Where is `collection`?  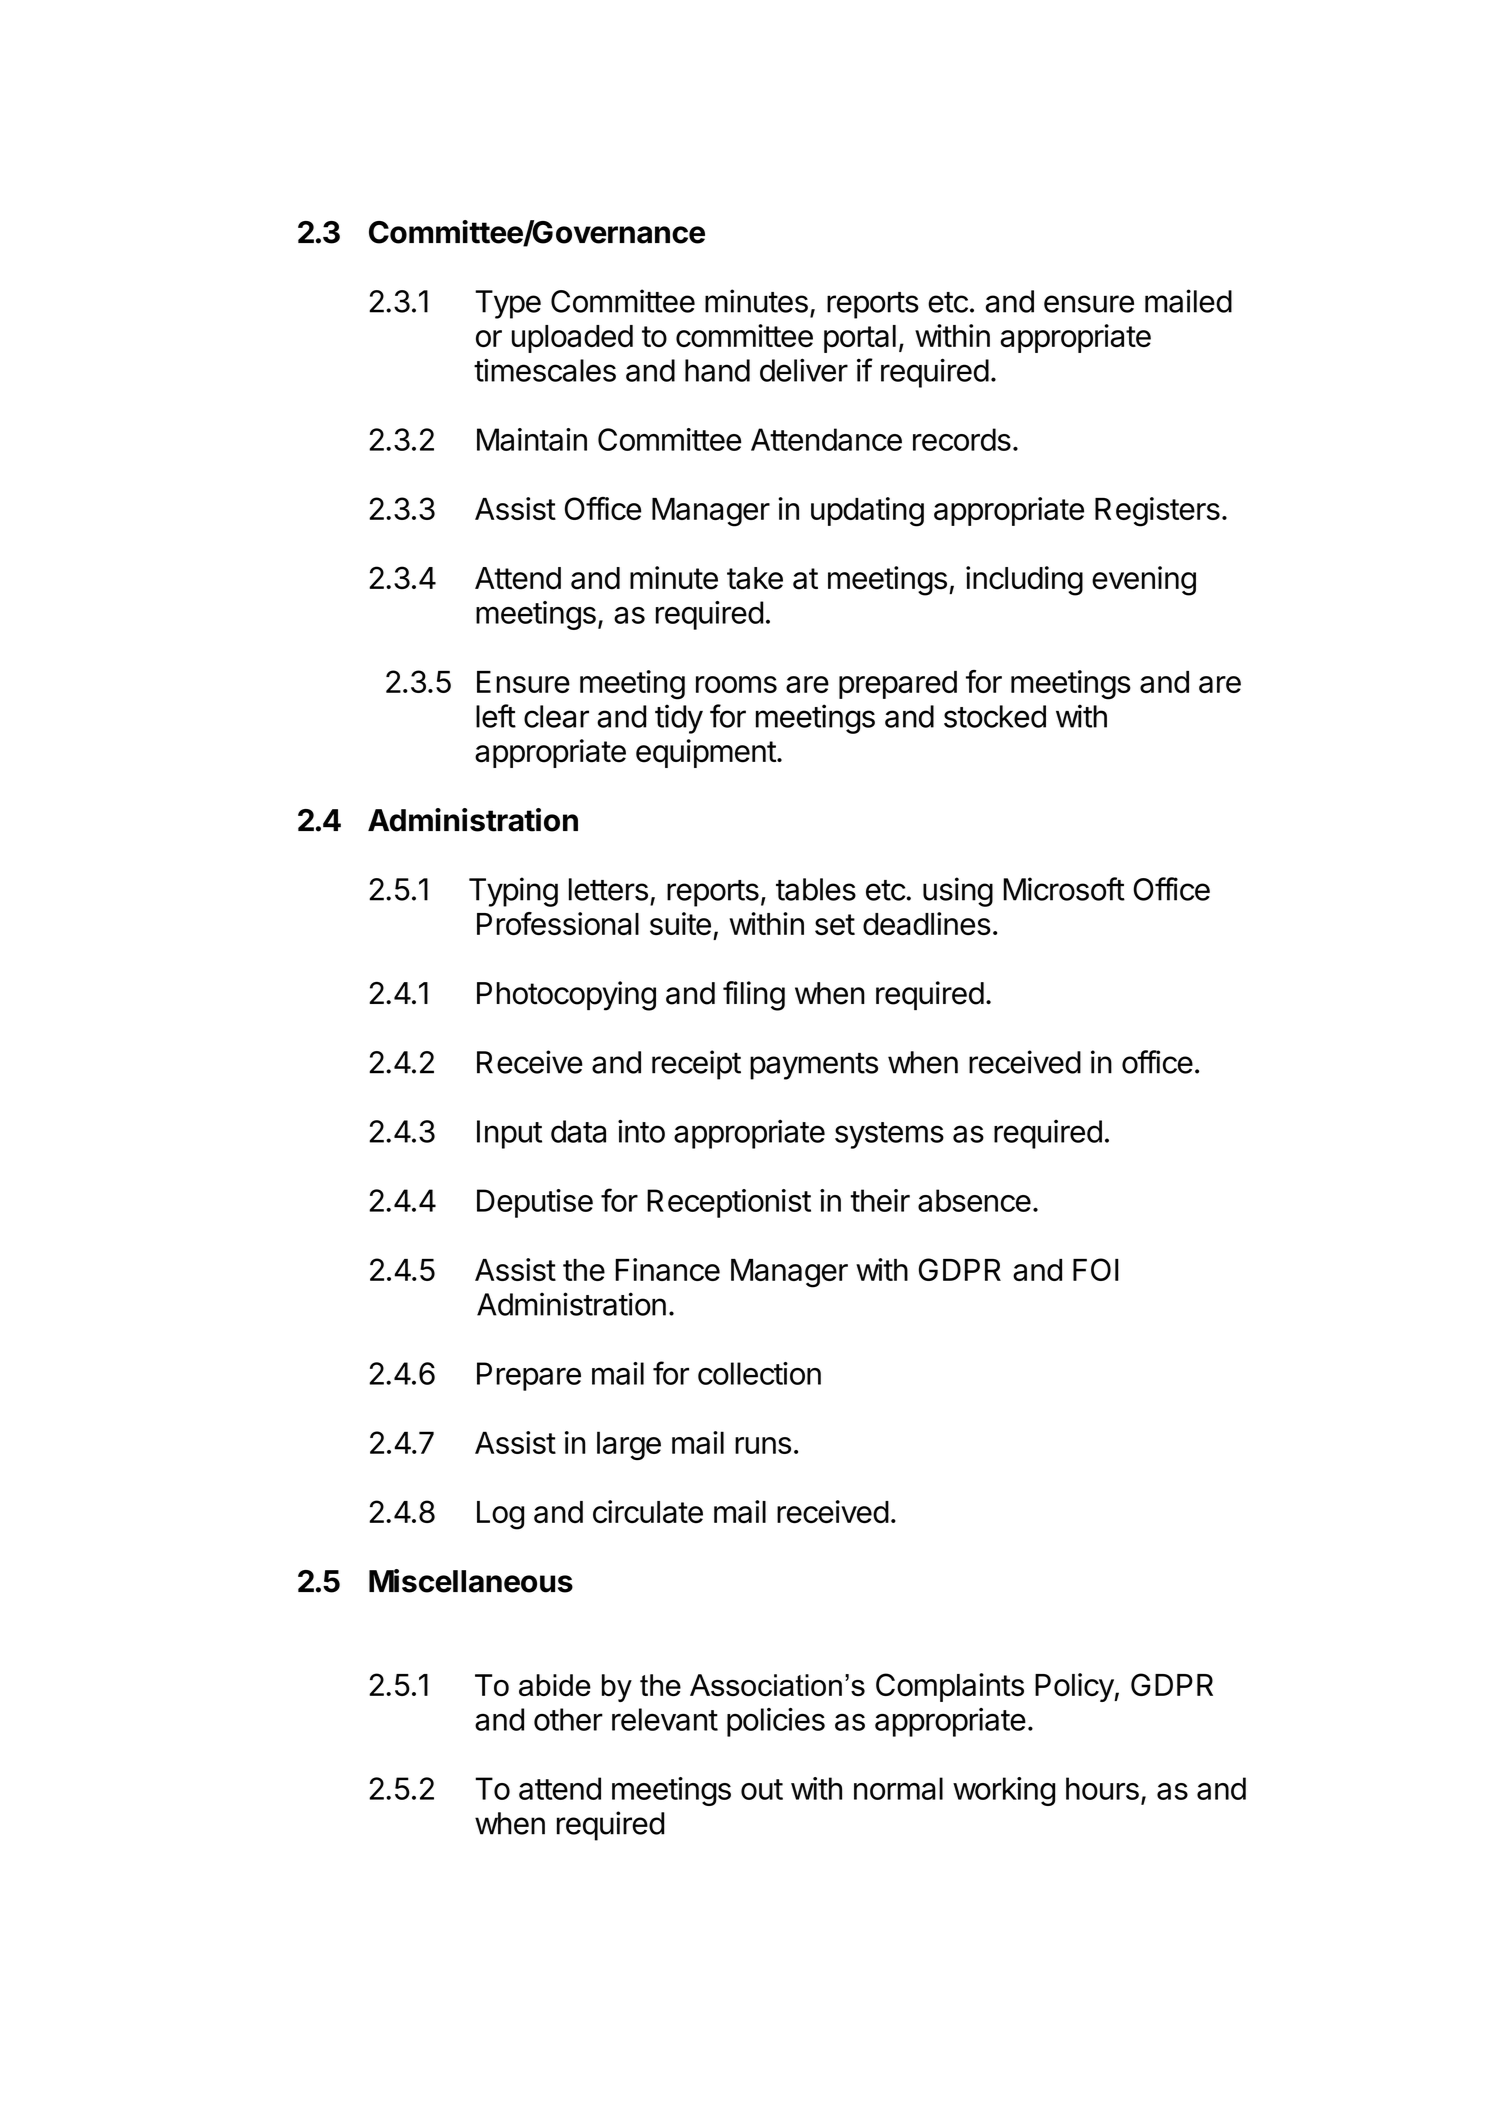 collection is located at coordinates (759, 1373).
